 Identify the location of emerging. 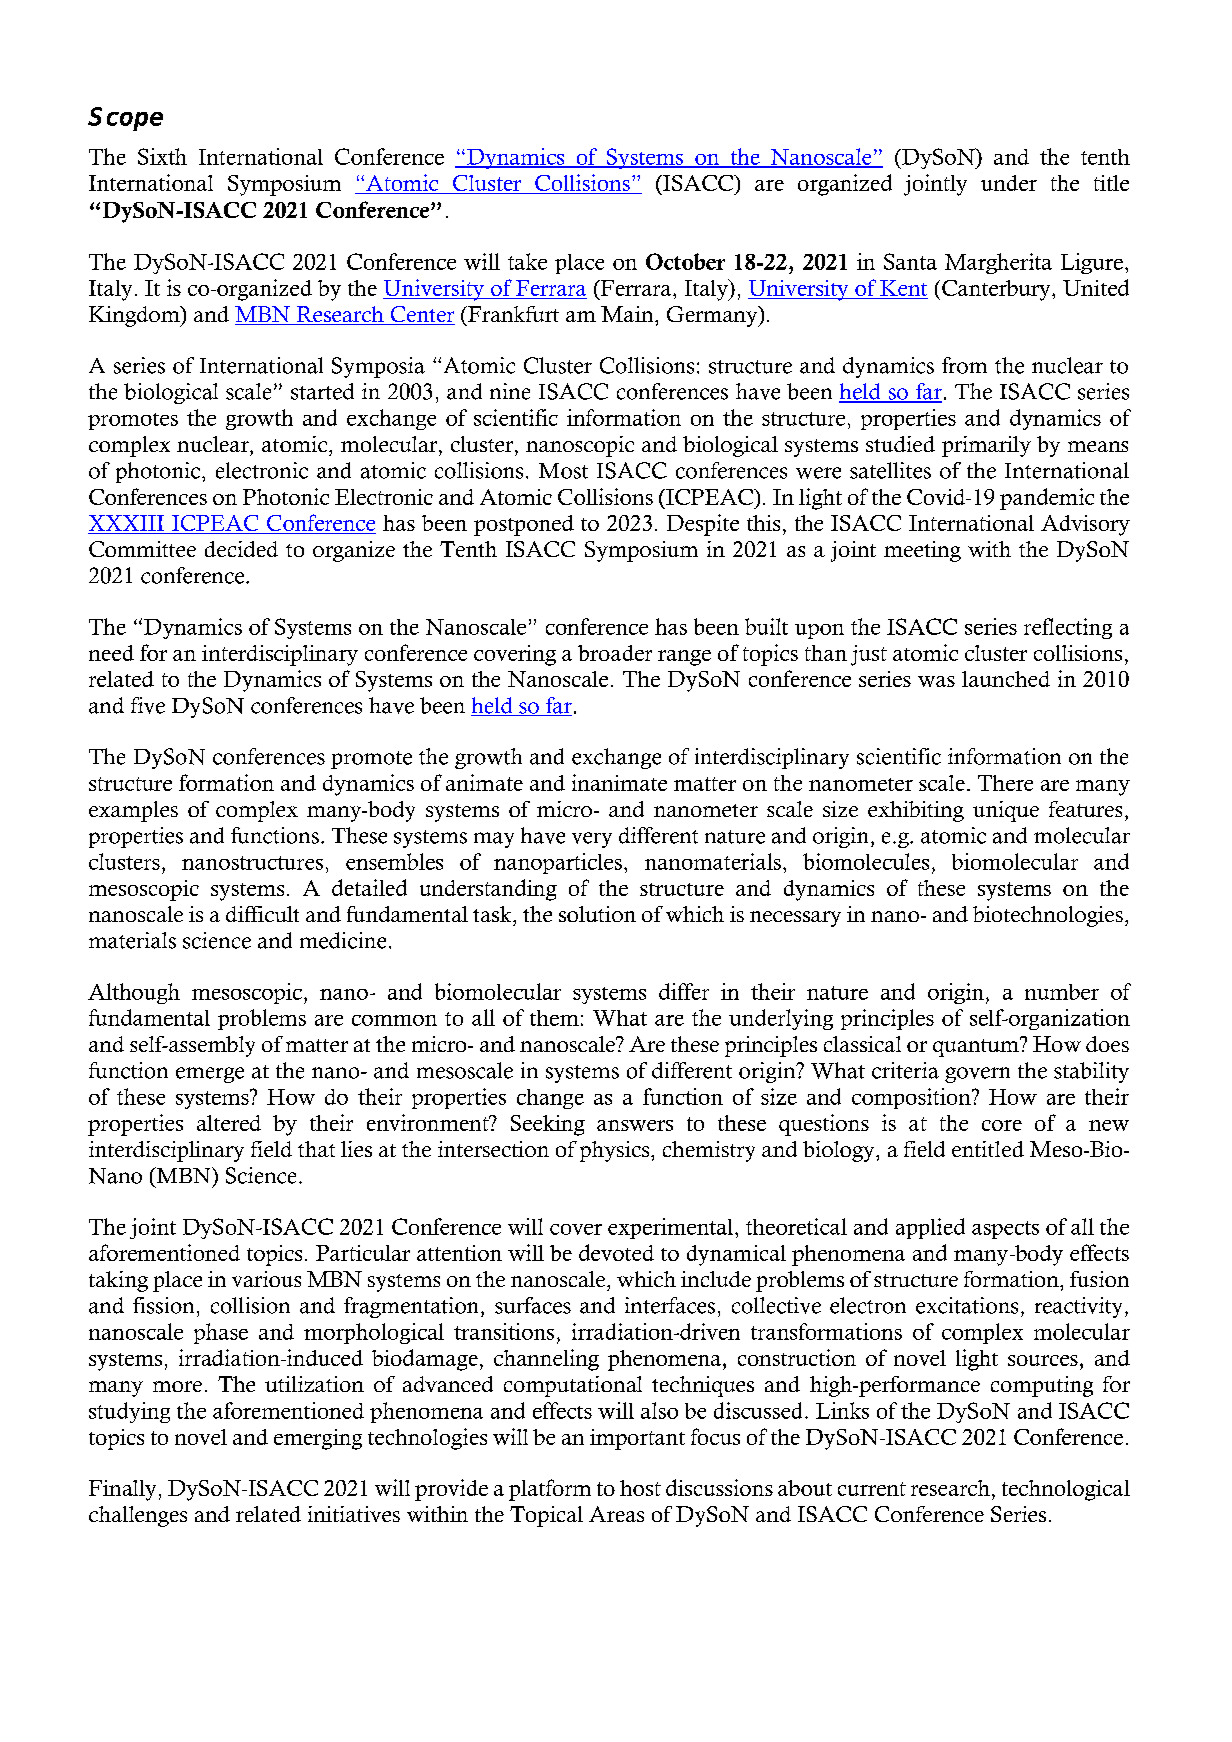
(318, 1439).
